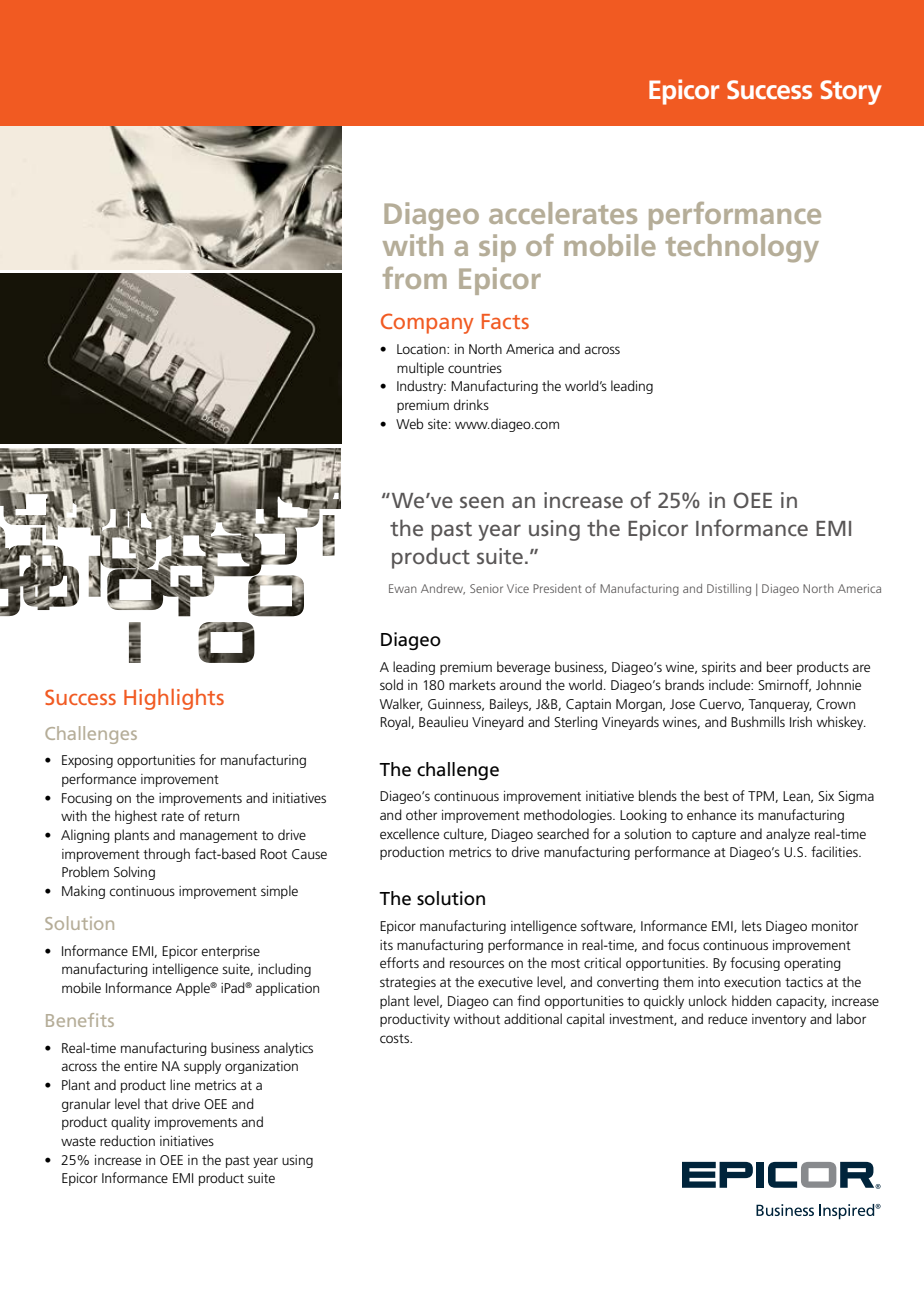 The height and width of the screenshot is (1308, 924). Describe the element at coordinates (729, 590) in the screenshot. I see `Distilling` at that location.
